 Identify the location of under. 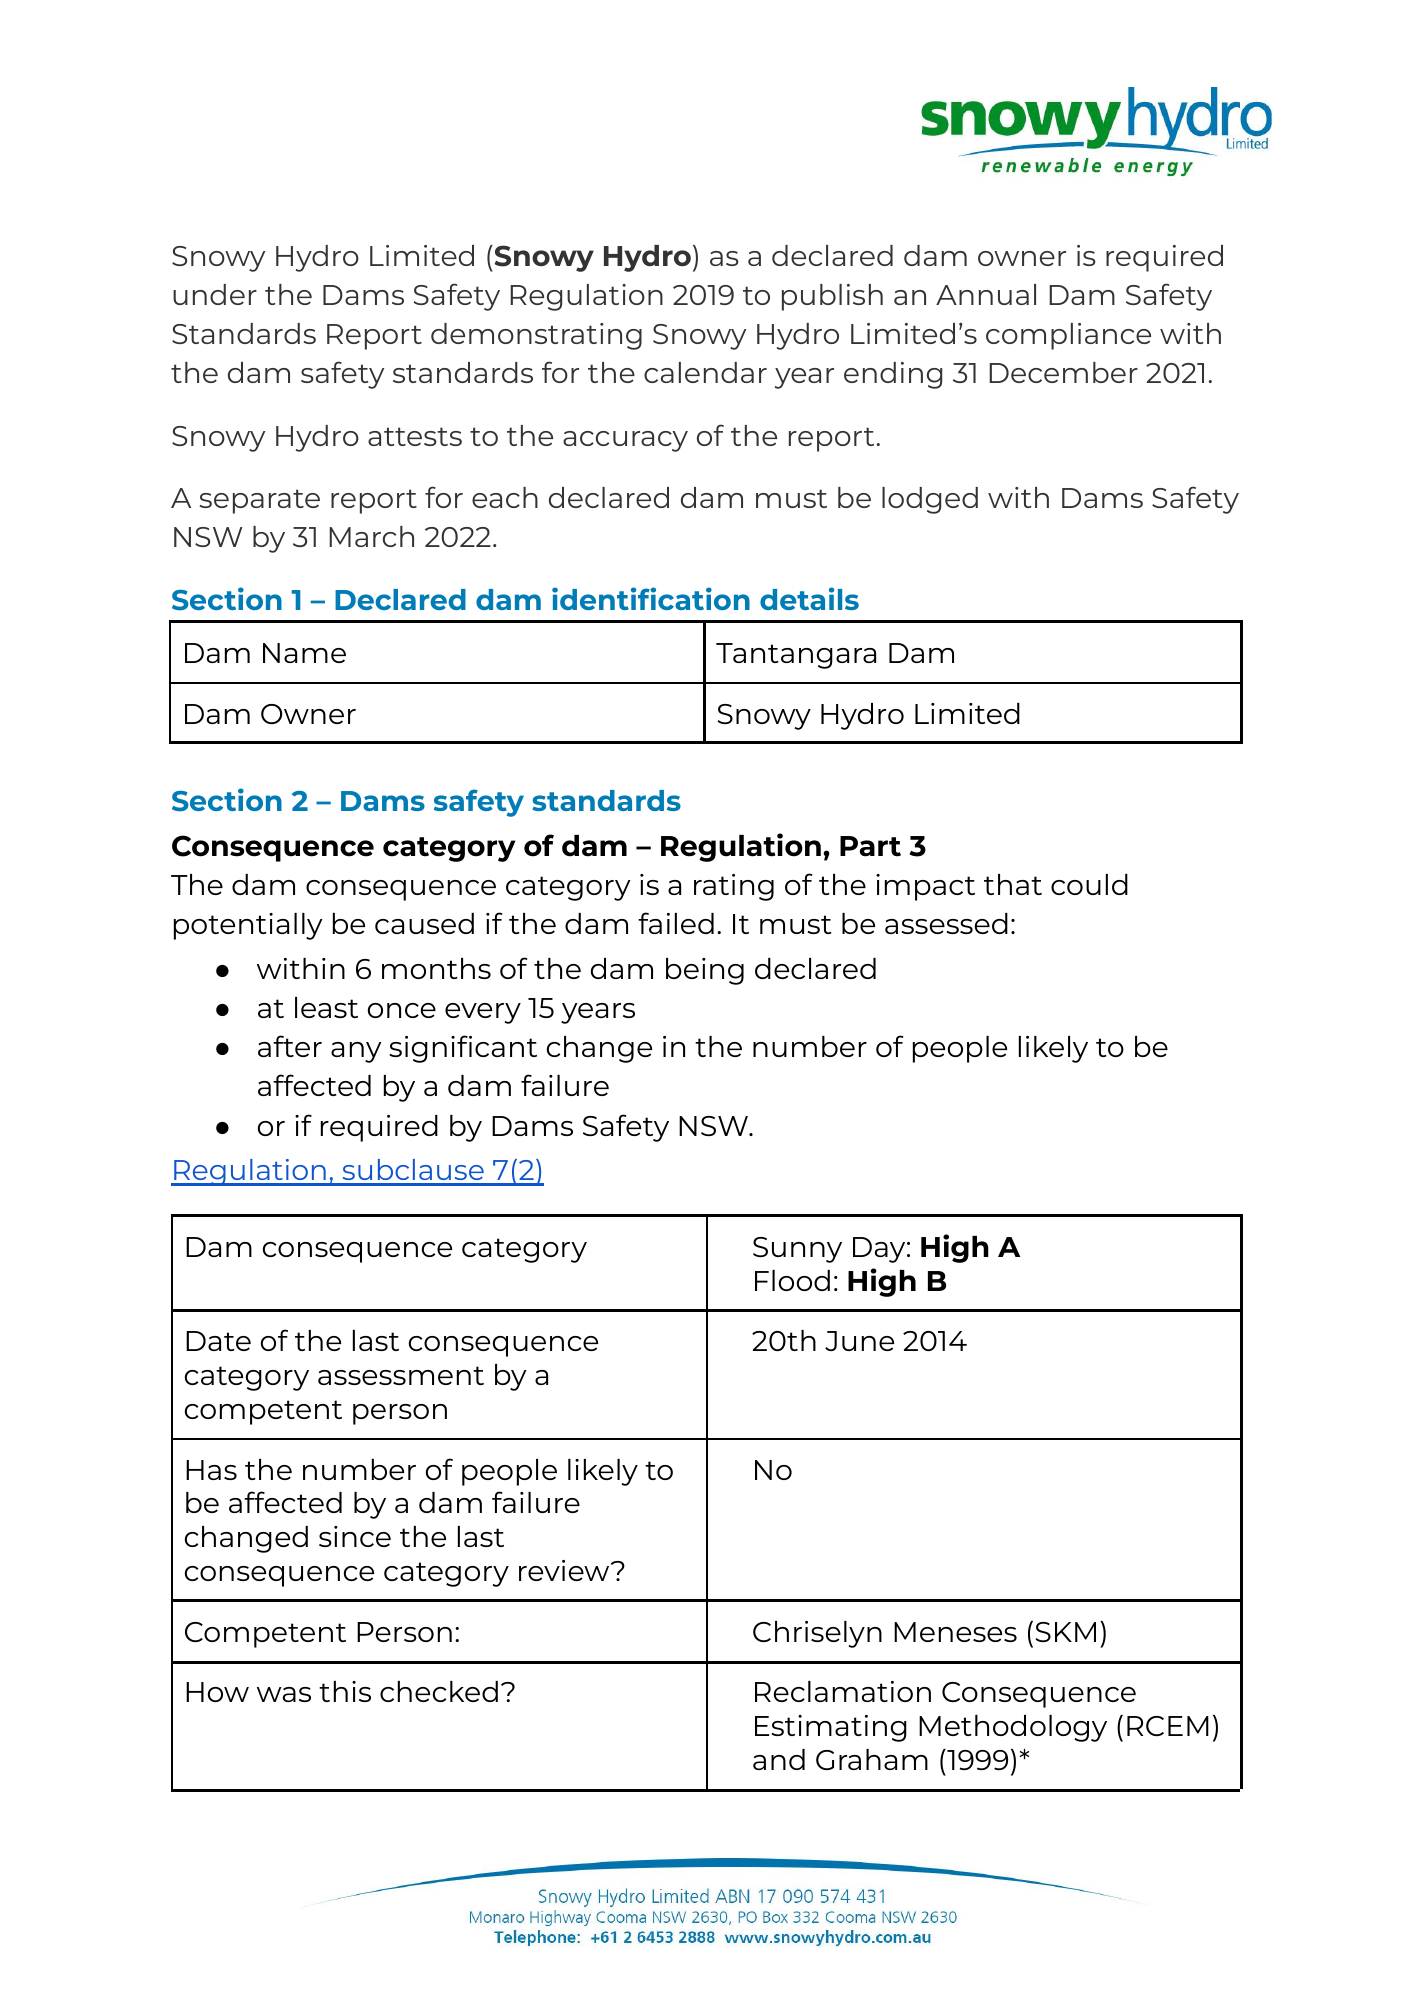
(215, 294).
